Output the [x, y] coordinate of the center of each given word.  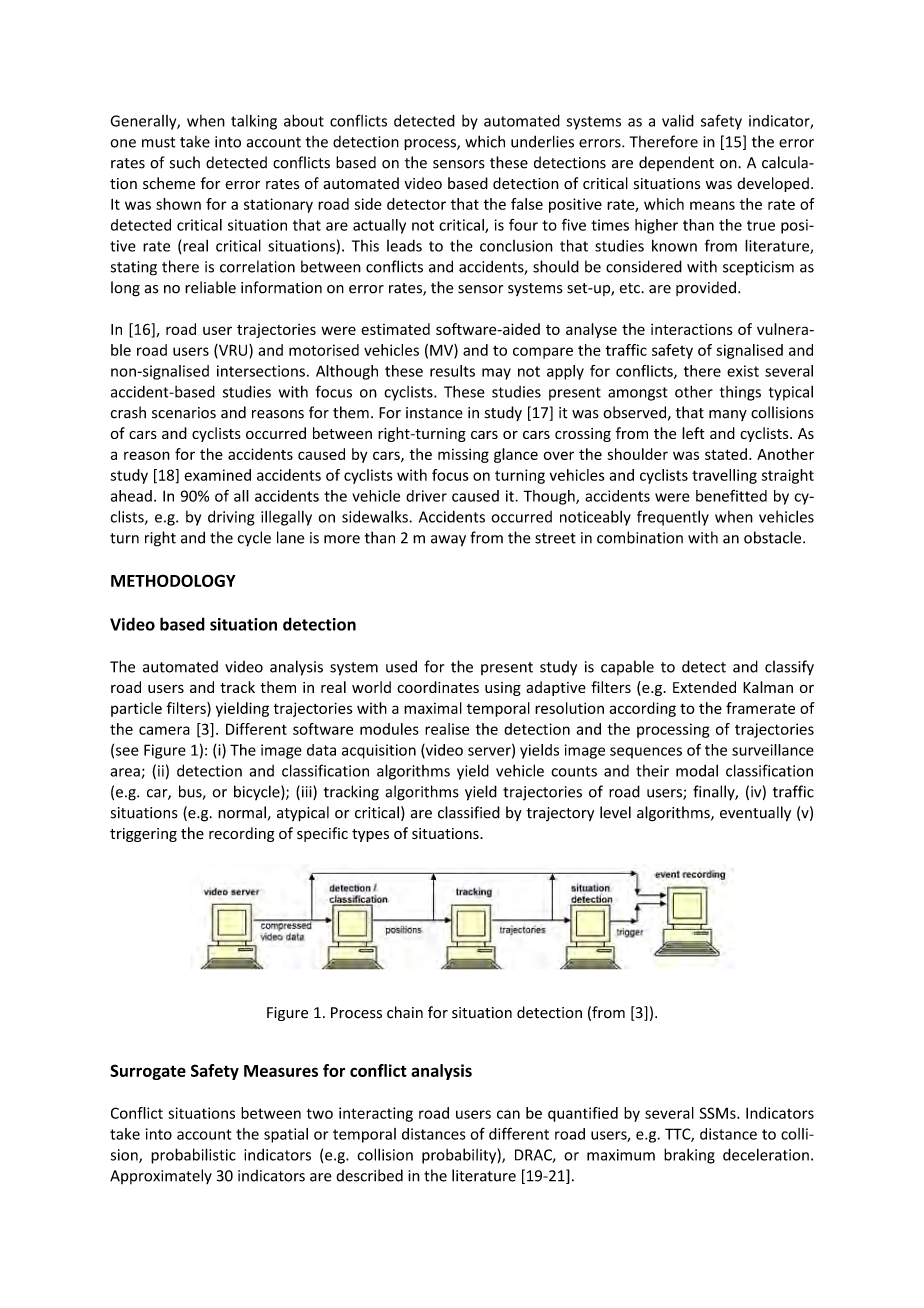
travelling [724, 476]
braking [689, 1156]
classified [469, 812]
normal [242, 812]
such [185, 162]
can [508, 1114]
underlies [542, 141]
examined [217, 475]
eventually [755, 814]
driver [426, 496]
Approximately [161, 1176]
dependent [676, 163]
